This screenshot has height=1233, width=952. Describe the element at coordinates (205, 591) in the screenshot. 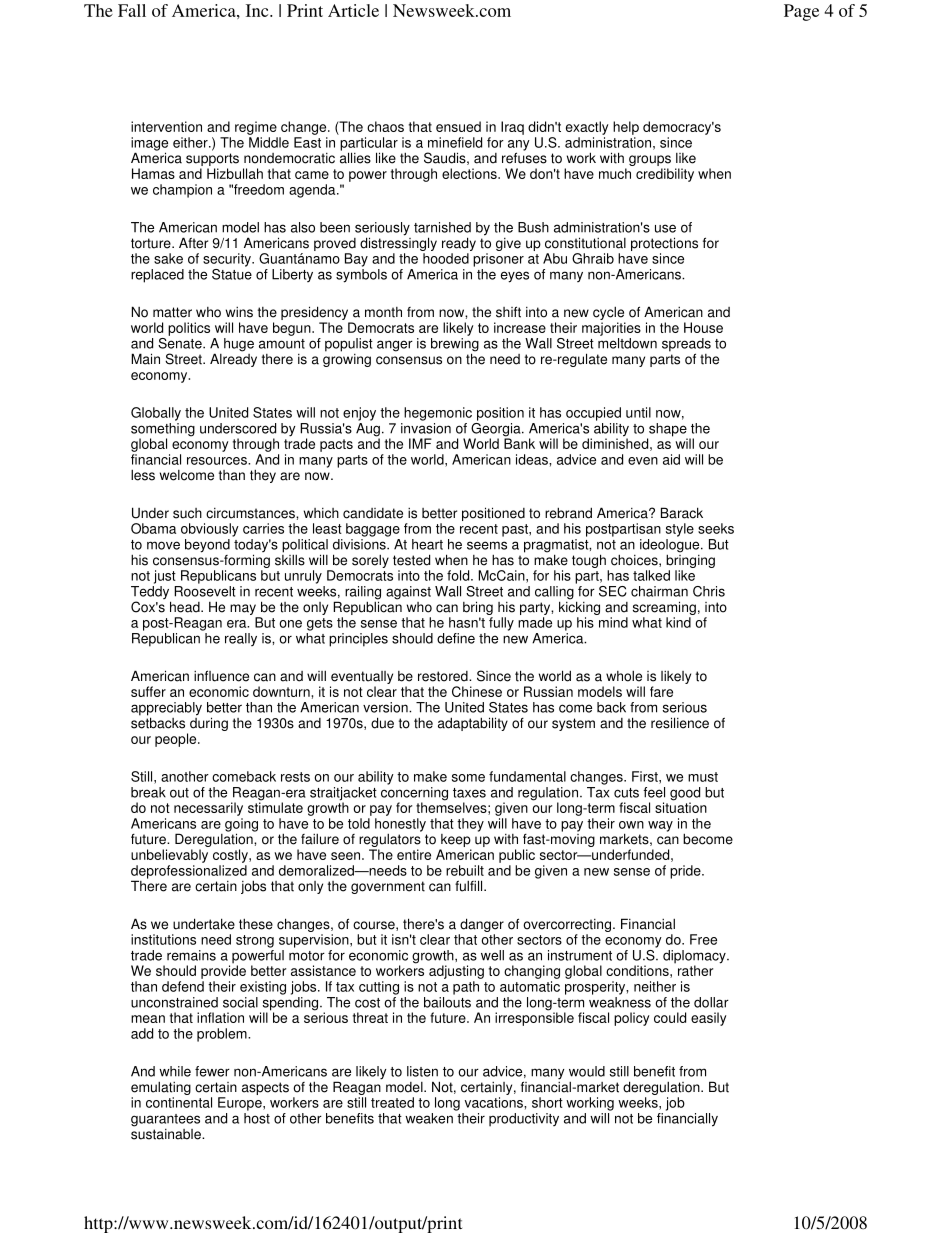

I see `Roosevelt` at that location.
